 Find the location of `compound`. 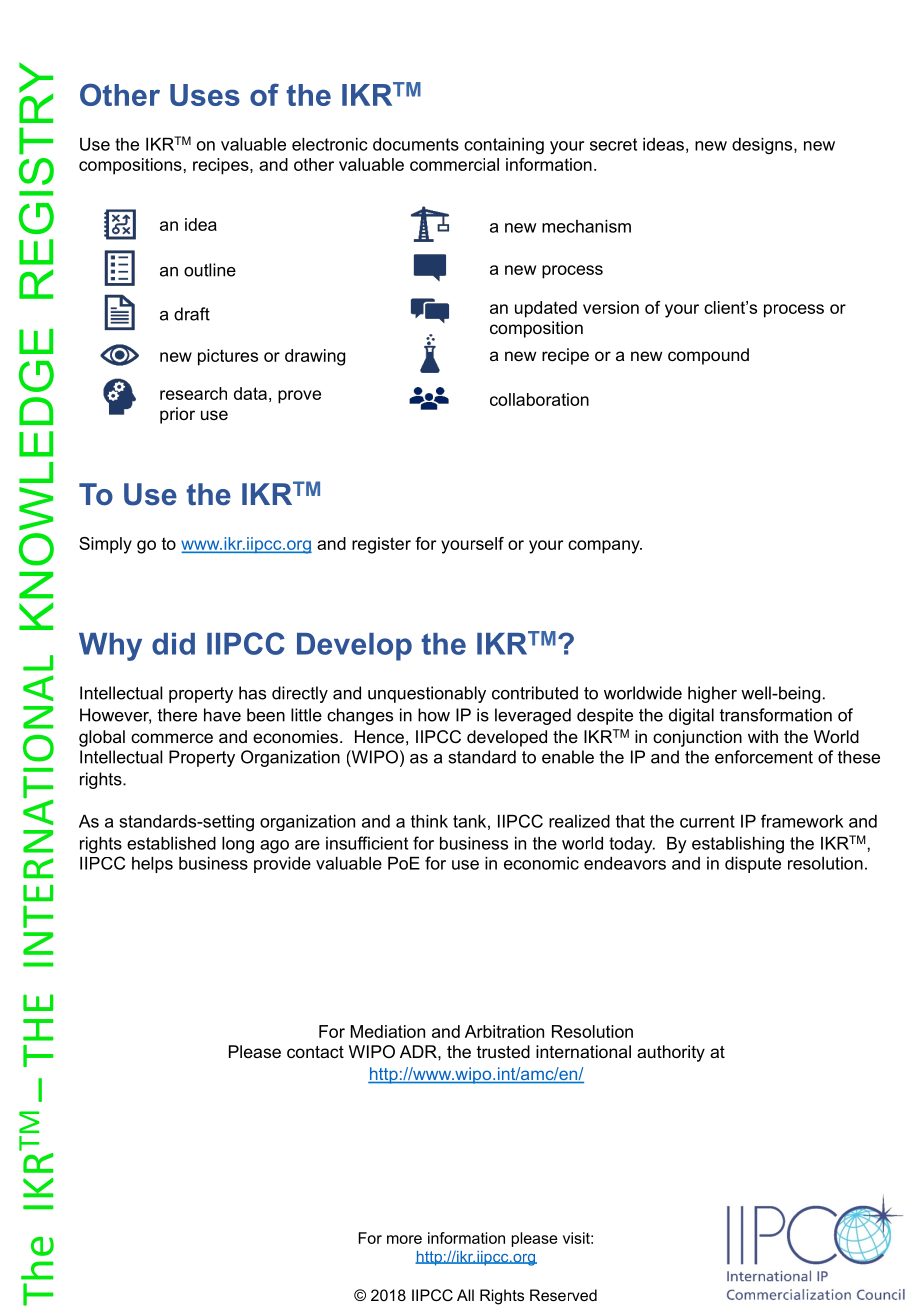

compound is located at coordinates (708, 356).
